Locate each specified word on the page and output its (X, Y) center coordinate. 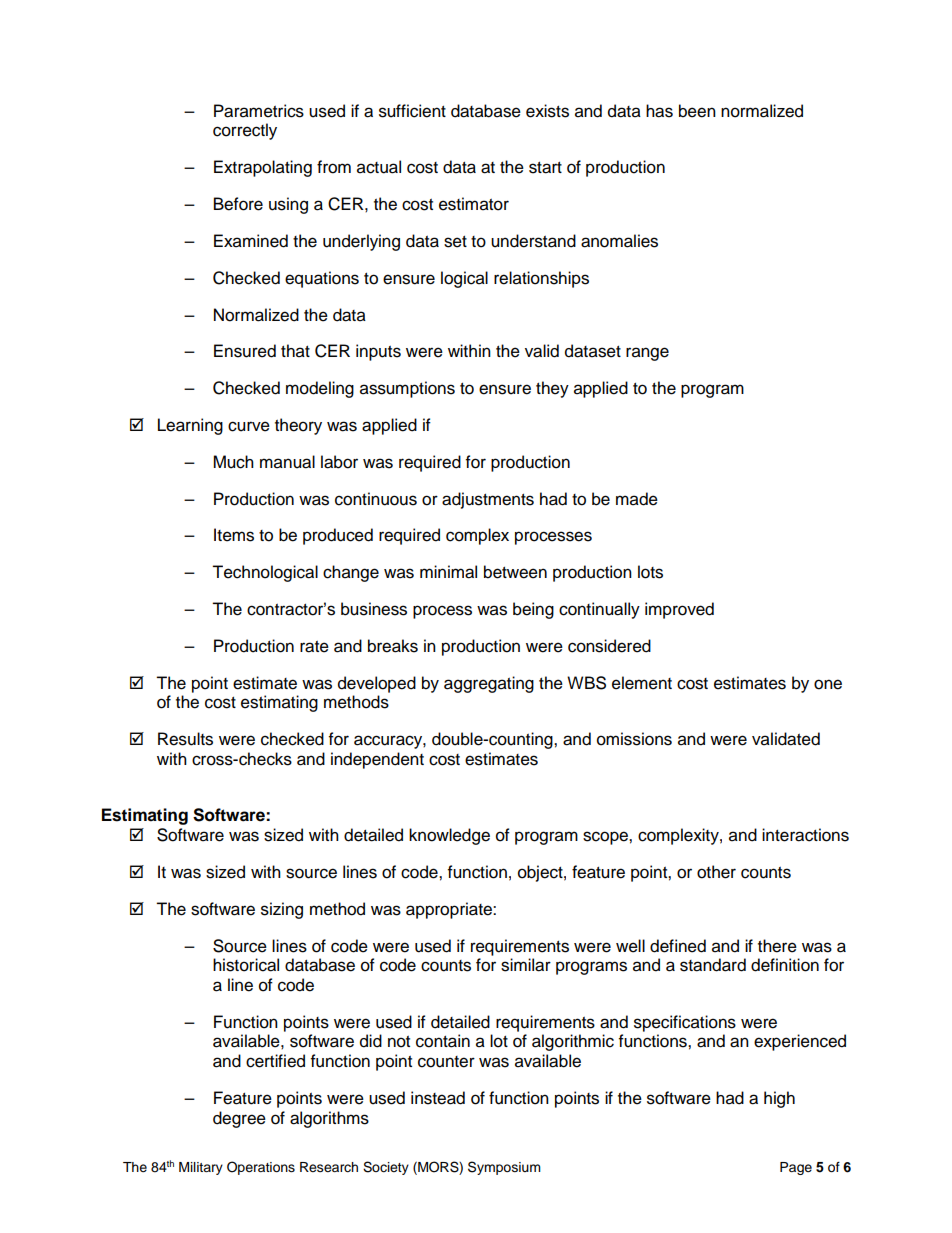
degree (239, 1119)
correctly (245, 131)
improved (679, 610)
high (779, 1099)
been (697, 111)
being (533, 610)
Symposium (504, 1168)
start (545, 168)
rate (314, 647)
